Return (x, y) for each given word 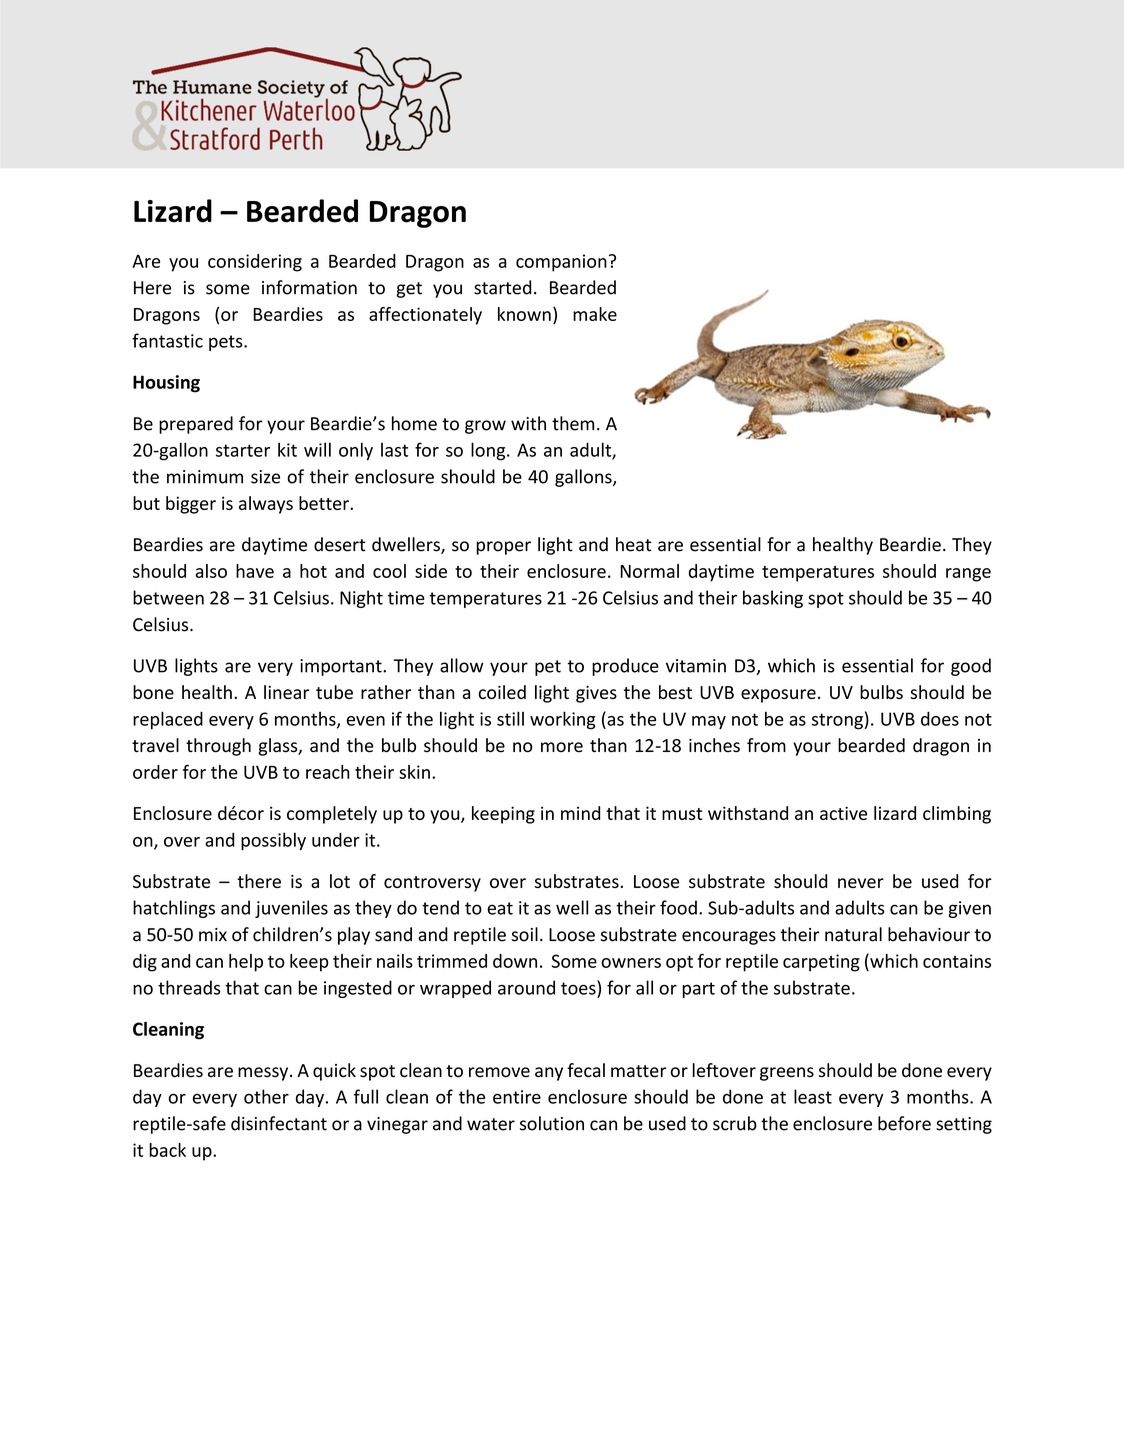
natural (853, 934)
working (563, 720)
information (309, 287)
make (595, 314)
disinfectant (279, 1123)
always (266, 505)
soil (524, 934)
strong (837, 721)
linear (286, 692)
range (968, 575)
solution (552, 1123)
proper (503, 548)
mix (213, 934)
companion (561, 263)
